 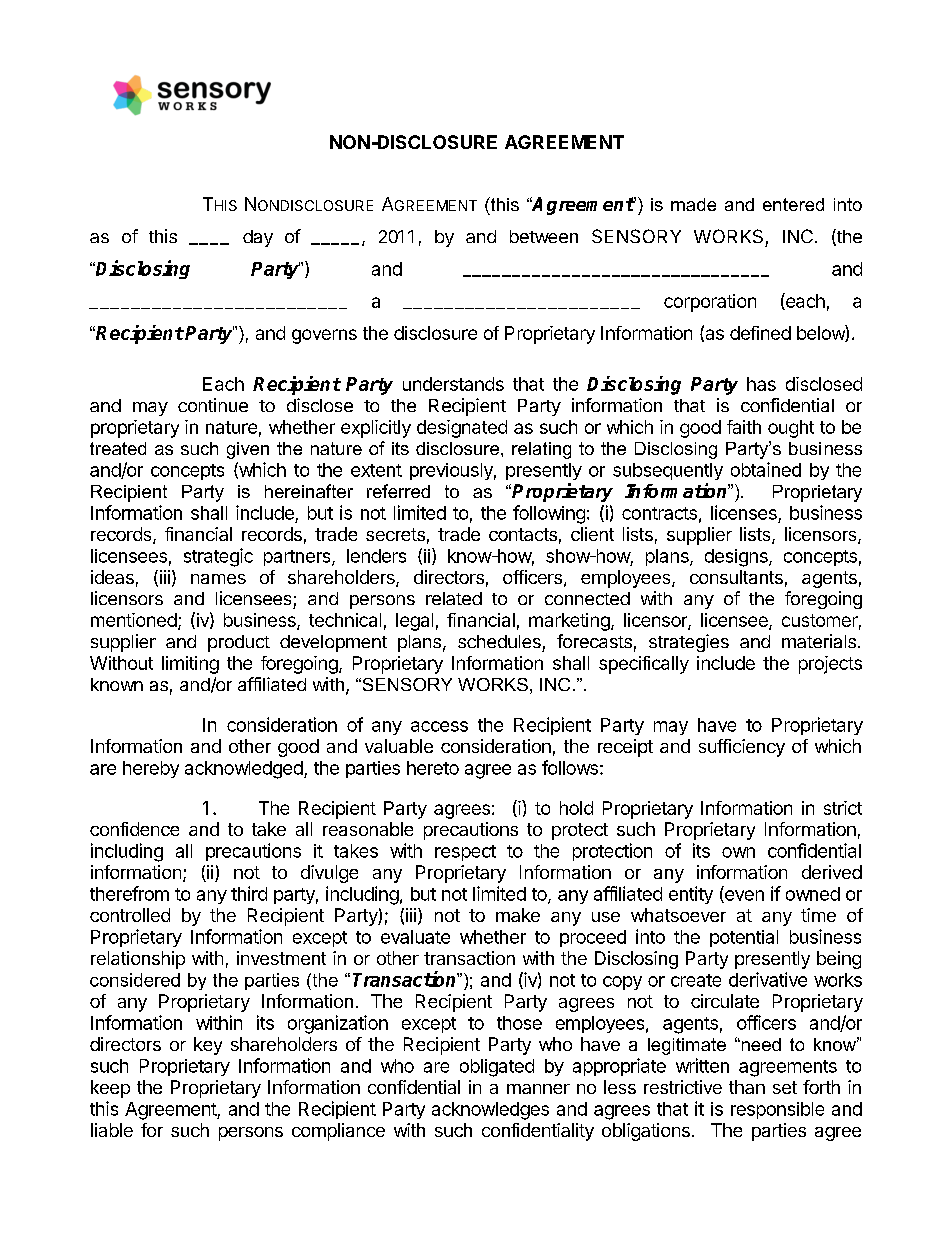 I want to click on continue, so click(x=213, y=405).
